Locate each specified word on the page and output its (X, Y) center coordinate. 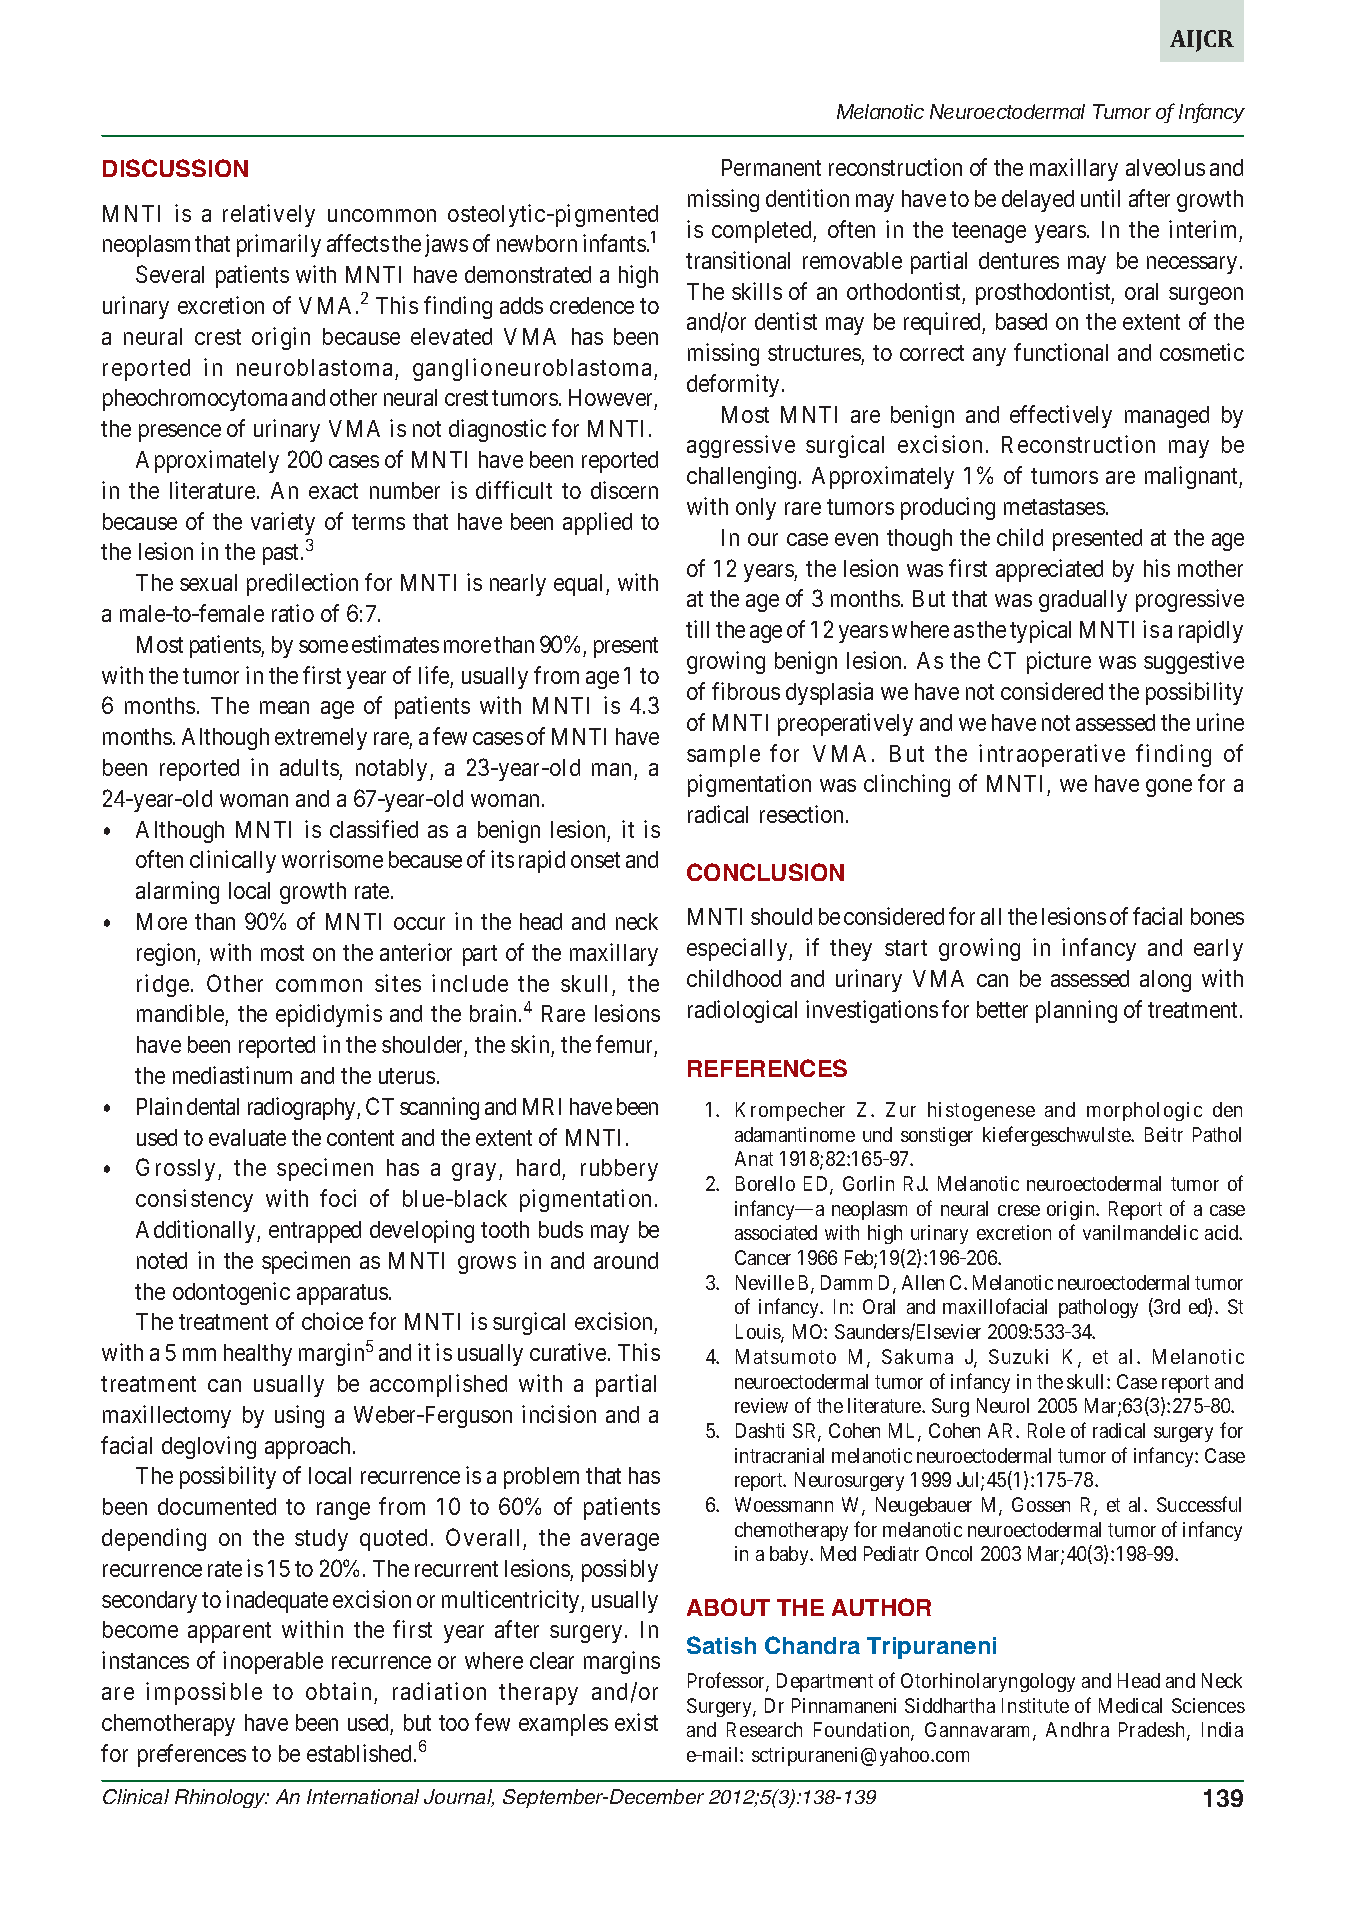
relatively (269, 215)
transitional (738, 260)
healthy (258, 1355)
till (697, 629)
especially (738, 949)
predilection (302, 584)
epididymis (329, 1015)
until (1100, 198)
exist (636, 1722)
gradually (1083, 601)
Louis (759, 1333)
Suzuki (1018, 1356)
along (1165, 981)
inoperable (273, 1662)
